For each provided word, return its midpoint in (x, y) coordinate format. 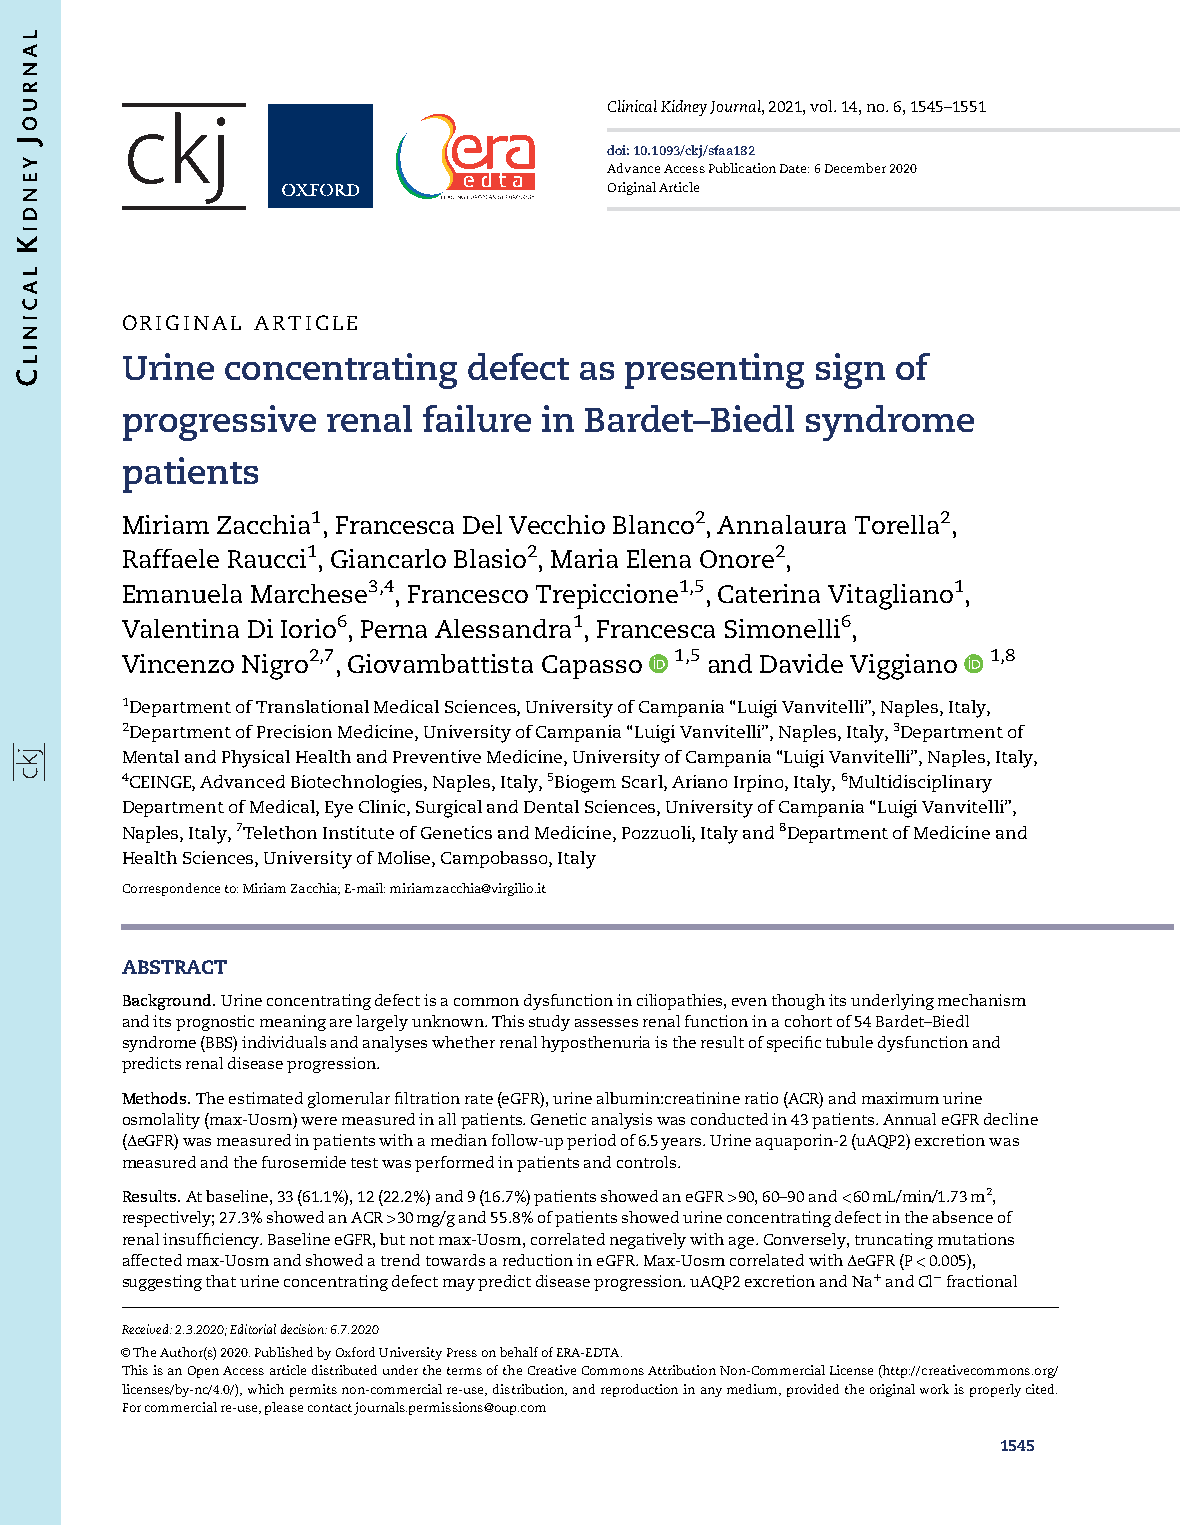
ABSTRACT (174, 967)
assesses (606, 1023)
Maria (584, 558)
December (855, 168)
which (266, 1389)
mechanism (982, 1000)
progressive (219, 423)
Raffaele (171, 558)
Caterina (769, 593)
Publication (742, 168)
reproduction (639, 1390)
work (934, 1389)
